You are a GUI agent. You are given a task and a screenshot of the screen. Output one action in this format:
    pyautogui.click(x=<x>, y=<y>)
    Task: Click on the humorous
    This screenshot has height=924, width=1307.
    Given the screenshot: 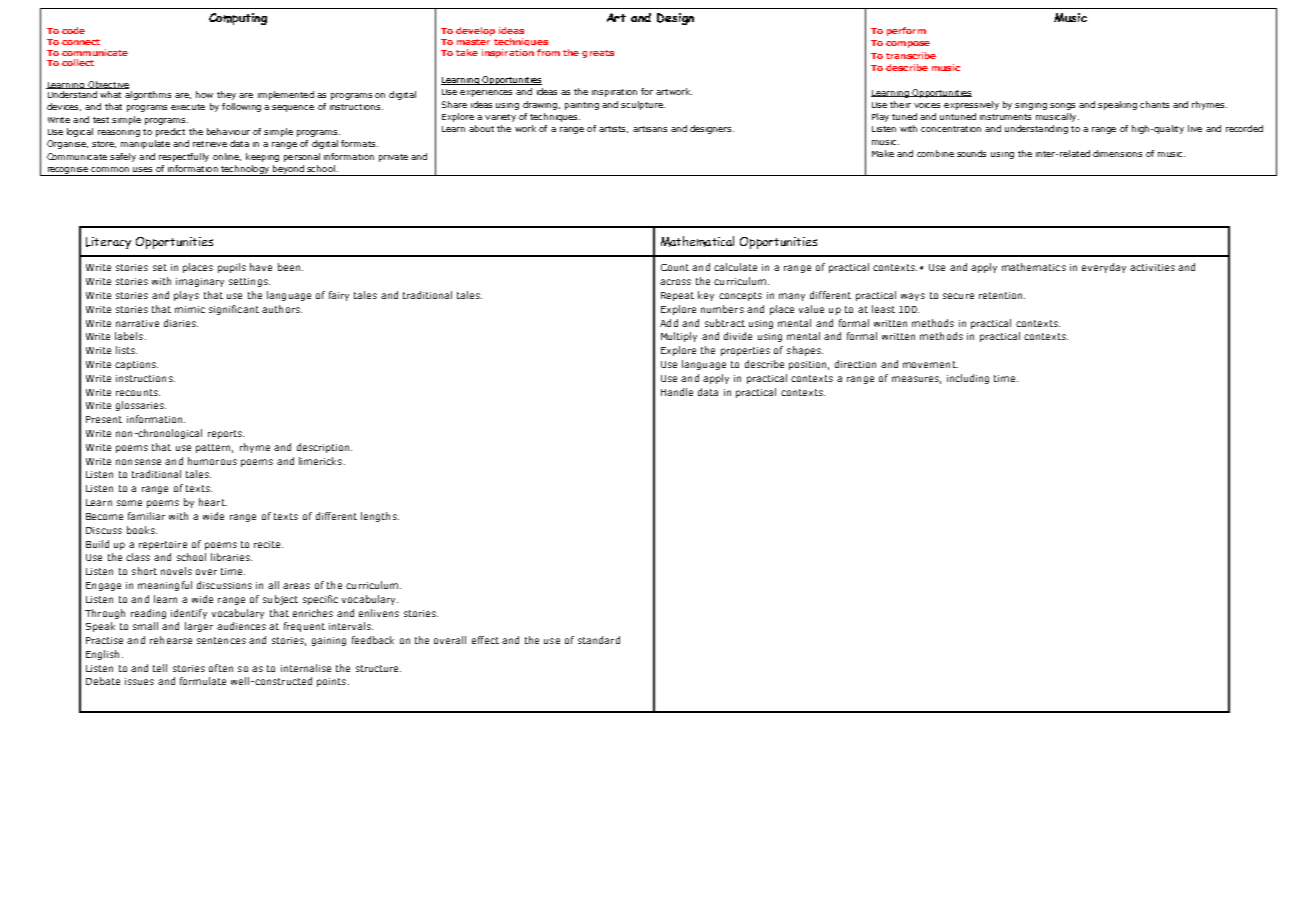 What is the action you would take?
    pyautogui.click(x=212, y=461)
